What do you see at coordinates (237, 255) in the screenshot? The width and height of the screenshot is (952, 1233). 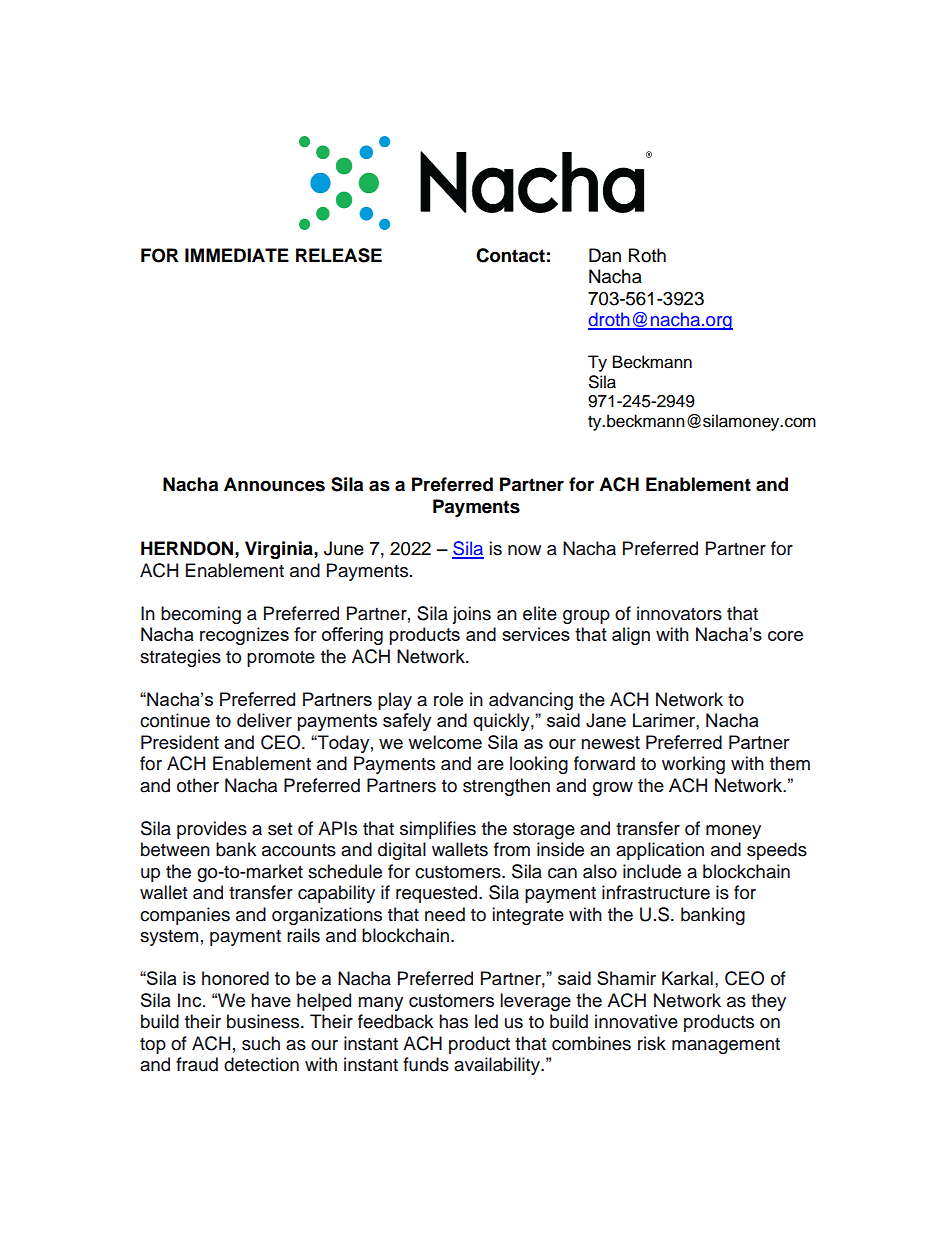 I see `IMMEDIATE` at bounding box center [237, 255].
